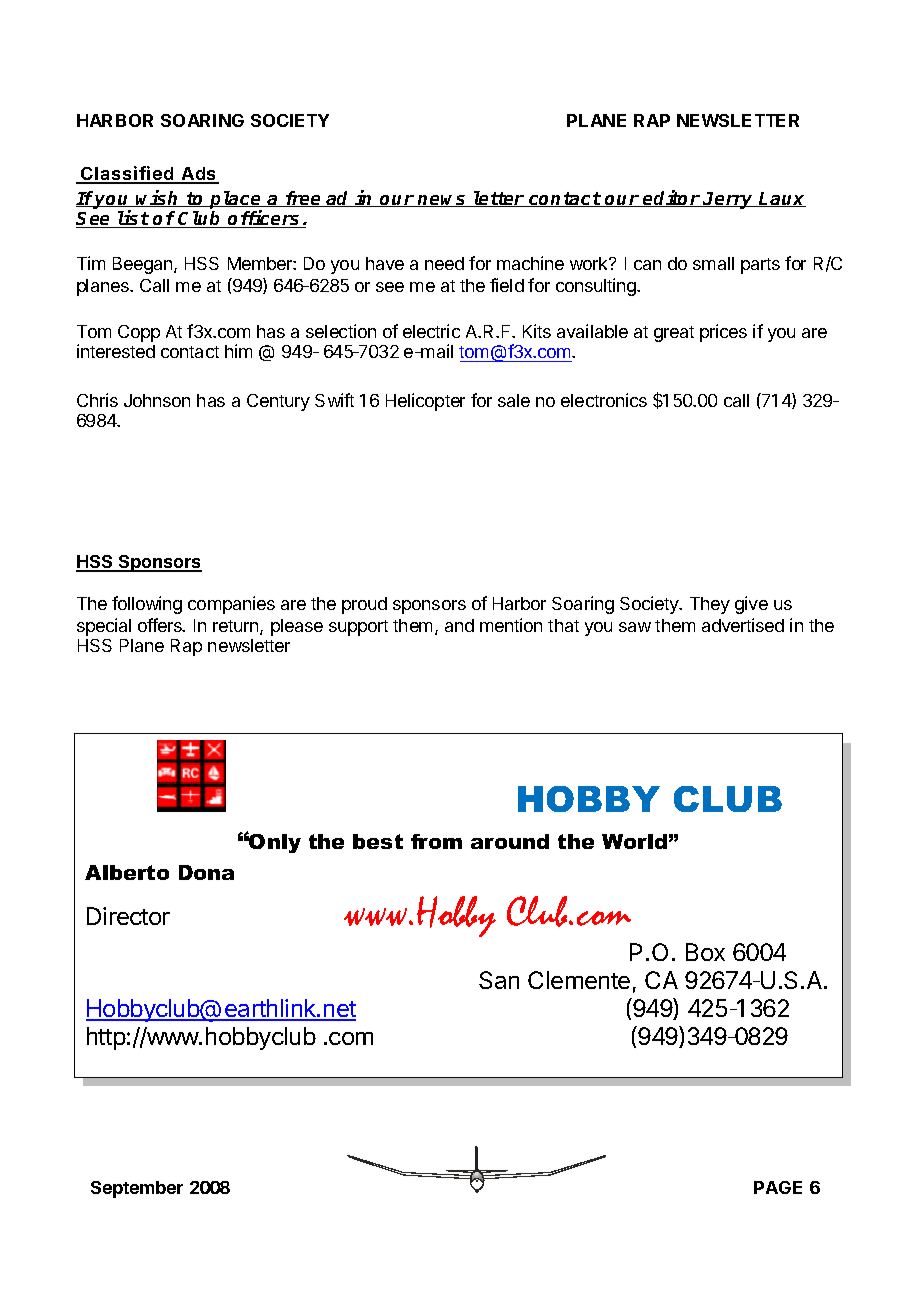 The height and width of the screenshot is (1308, 924). Describe the element at coordinates (743, 625) in the screenshot. I see `advertised` at that location.
